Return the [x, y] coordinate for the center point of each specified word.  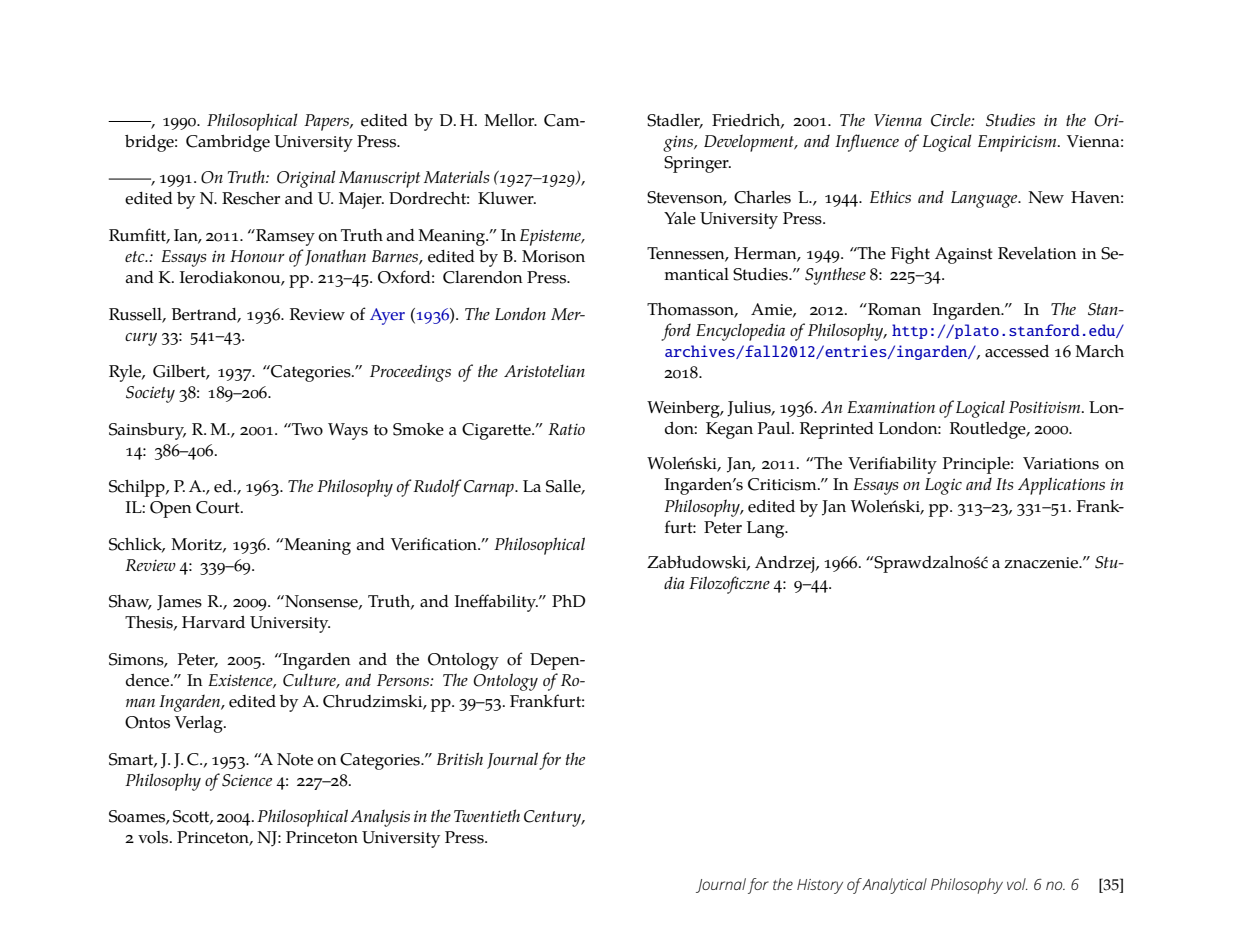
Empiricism [1018, 143]
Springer [697, 164]
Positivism [1046, 407]
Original [306, 179]
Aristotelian [544, 370]
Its [1005, 484]
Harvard [213, 622]
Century [554, 818]
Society [150, 394]
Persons [404, 680]
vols [154, 837]
